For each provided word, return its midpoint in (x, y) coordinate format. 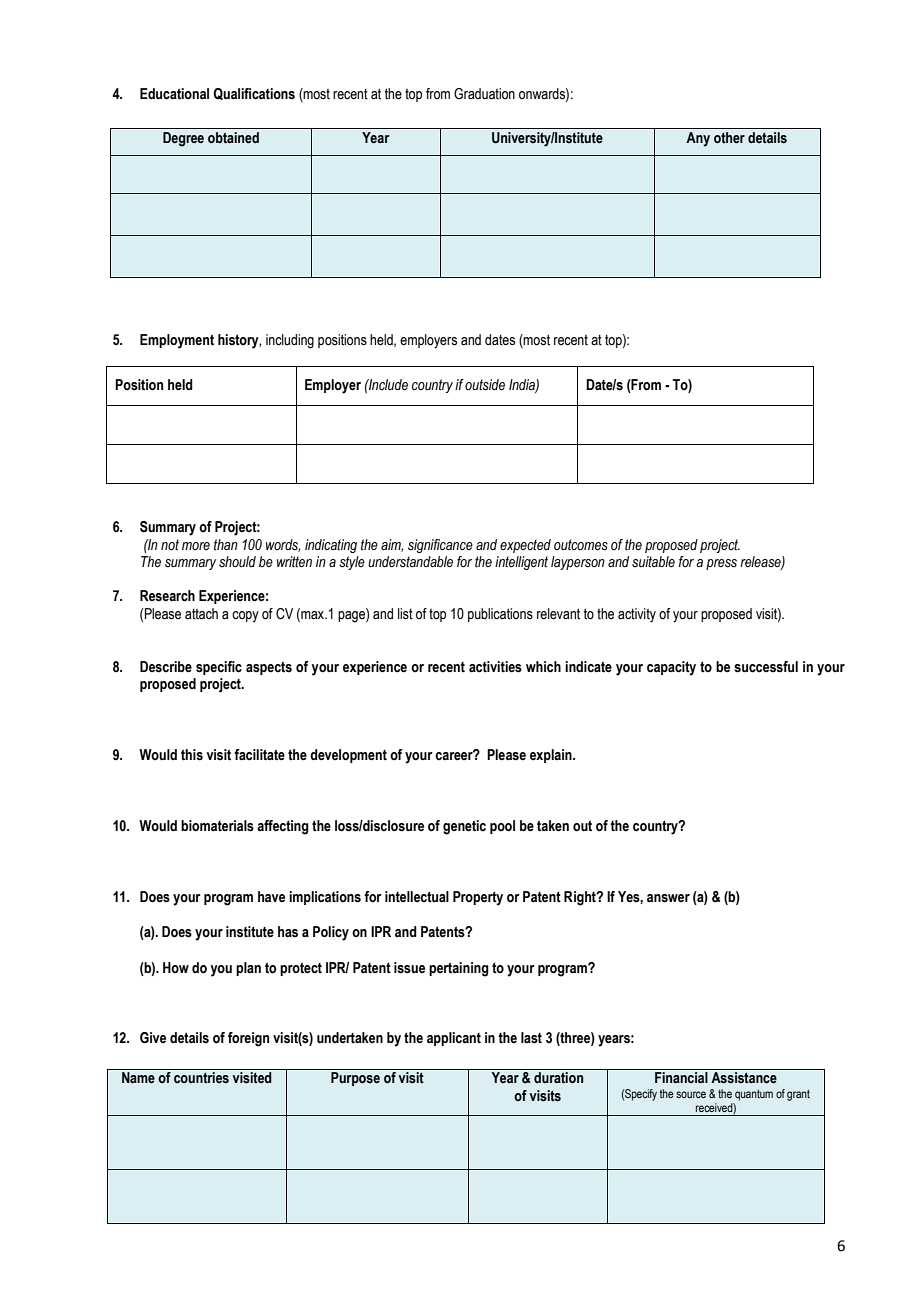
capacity (671, 668)
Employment (177, 341)
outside (485, 385)
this (192, 755)
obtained (233, 138)
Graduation (484, 94)
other (729, 138)
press (721, 564)
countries (201, 1078)
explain (552, 756)
